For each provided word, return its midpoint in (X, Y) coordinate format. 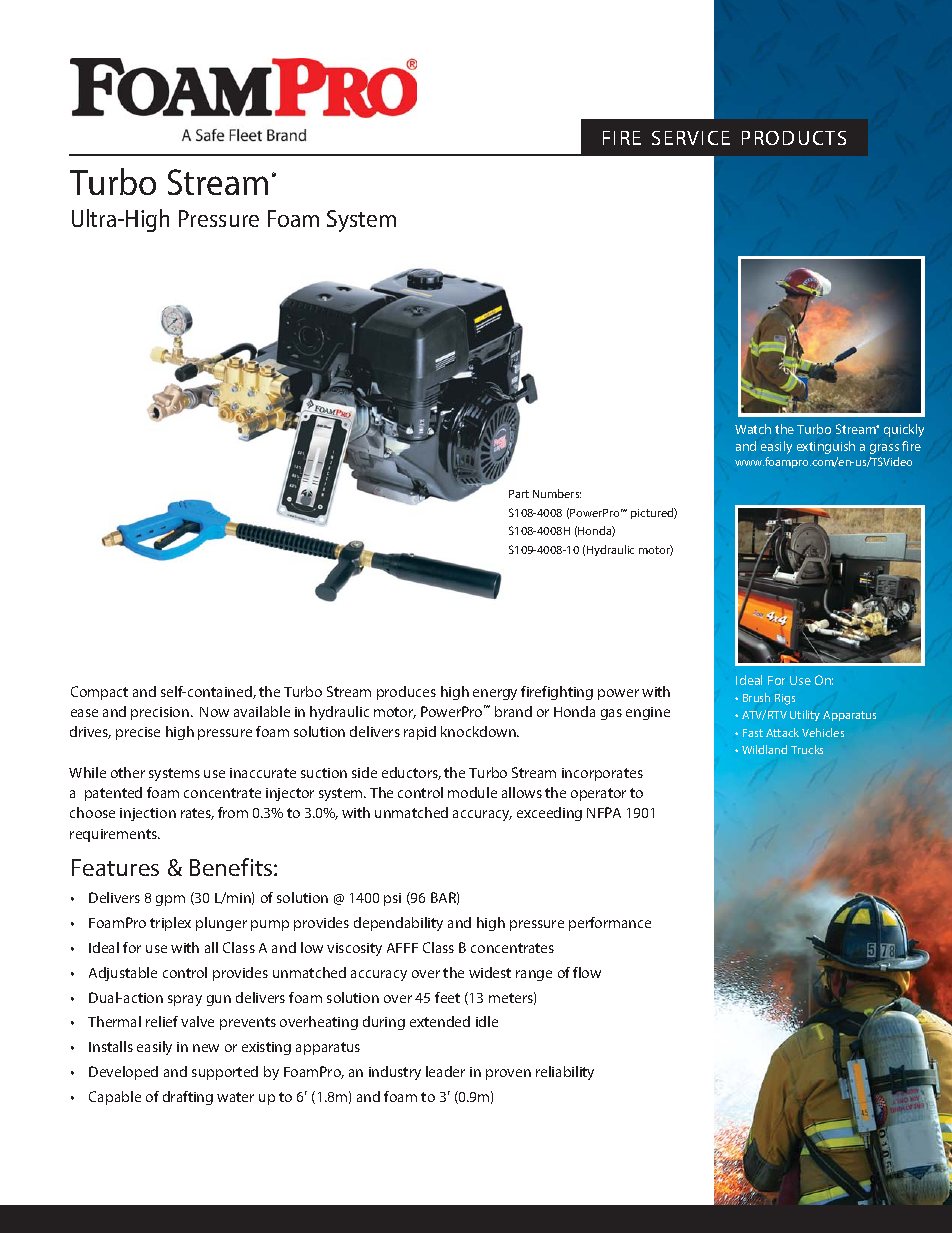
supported (225, 1073)
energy (495, 694)
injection (148, 814)
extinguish (826, 447)
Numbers (557, 493)
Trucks (807, 749)
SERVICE (691, 138)
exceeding (549, 814)
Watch (753, 429)
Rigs (785, 699)
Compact (99, 693)
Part (519, 494)
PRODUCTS (794, 138)
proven (508, 1074)
